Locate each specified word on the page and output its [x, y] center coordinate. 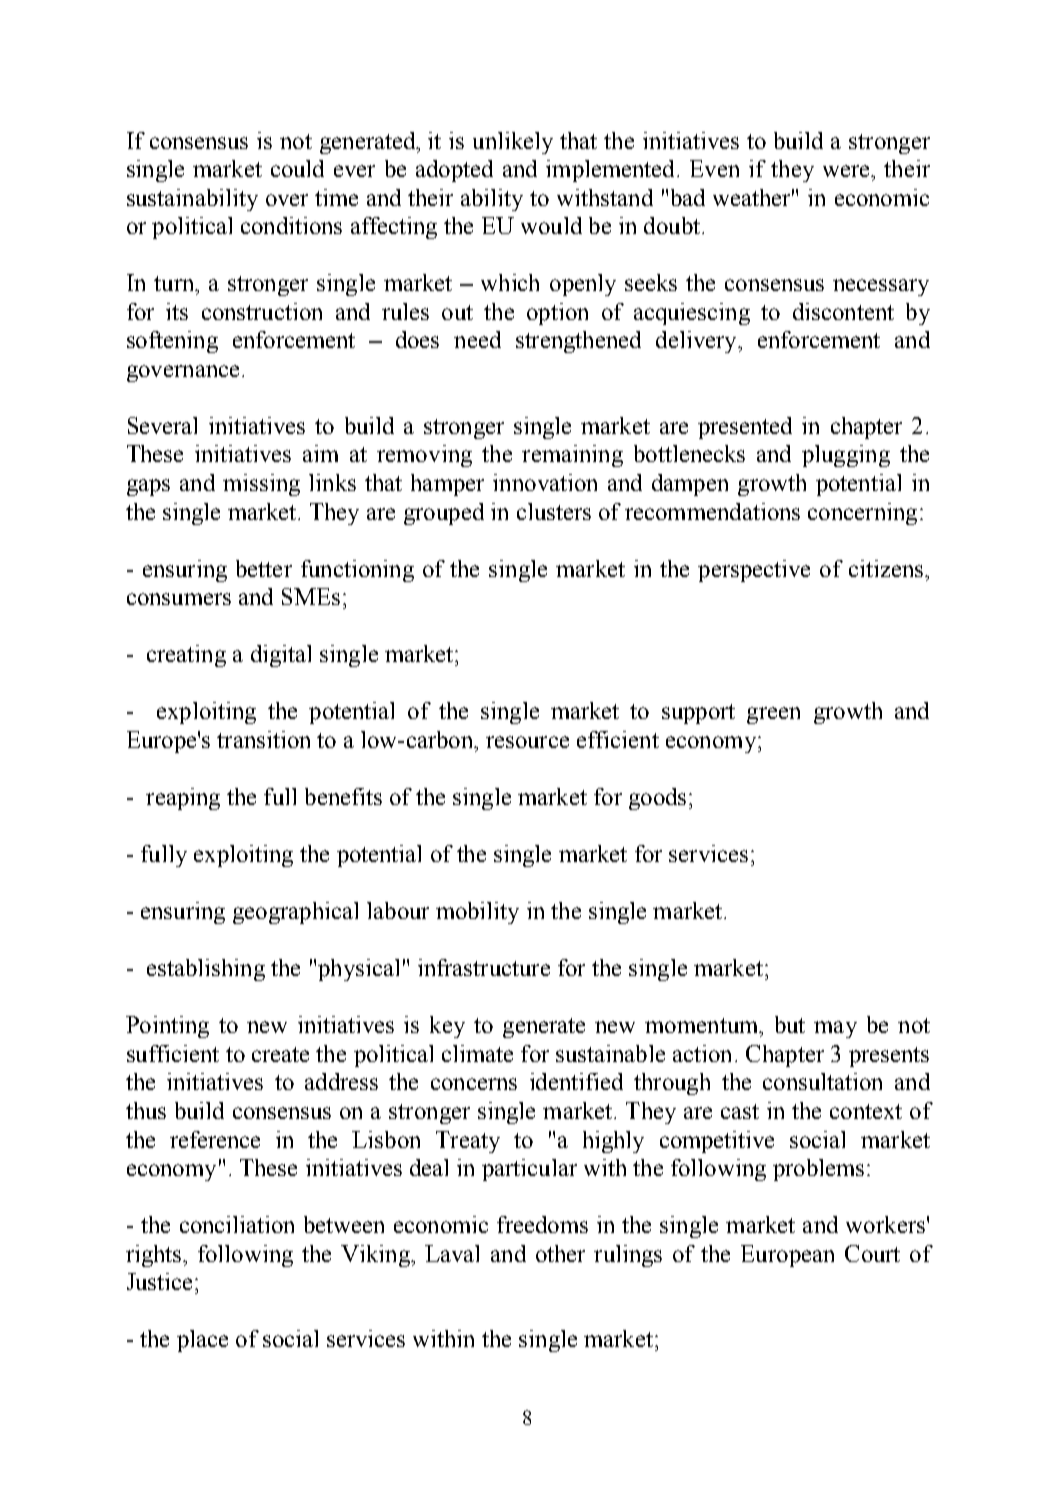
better [264, 568]
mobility [477, 913]
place [202, 1341]
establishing [206, 970]
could [297, 168]
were [847, 171]
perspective [754, 571]
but [790, 1024]
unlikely [513, 143]
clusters [554, 511]
